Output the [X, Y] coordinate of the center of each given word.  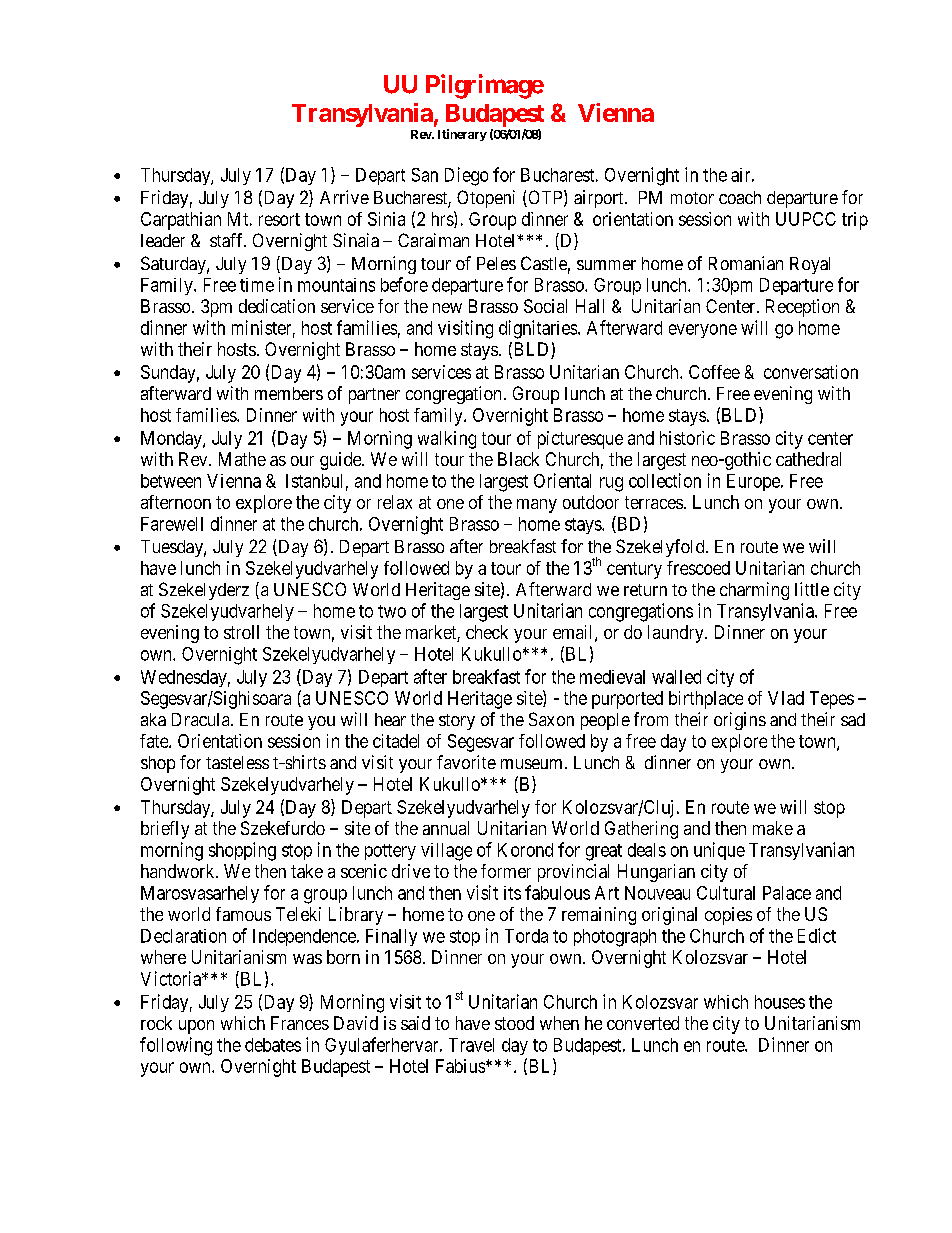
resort [279, 219]
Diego [466, 176]
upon [196, 1027]
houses [780, 1002]
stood [514, 1023]
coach [740, 197]
